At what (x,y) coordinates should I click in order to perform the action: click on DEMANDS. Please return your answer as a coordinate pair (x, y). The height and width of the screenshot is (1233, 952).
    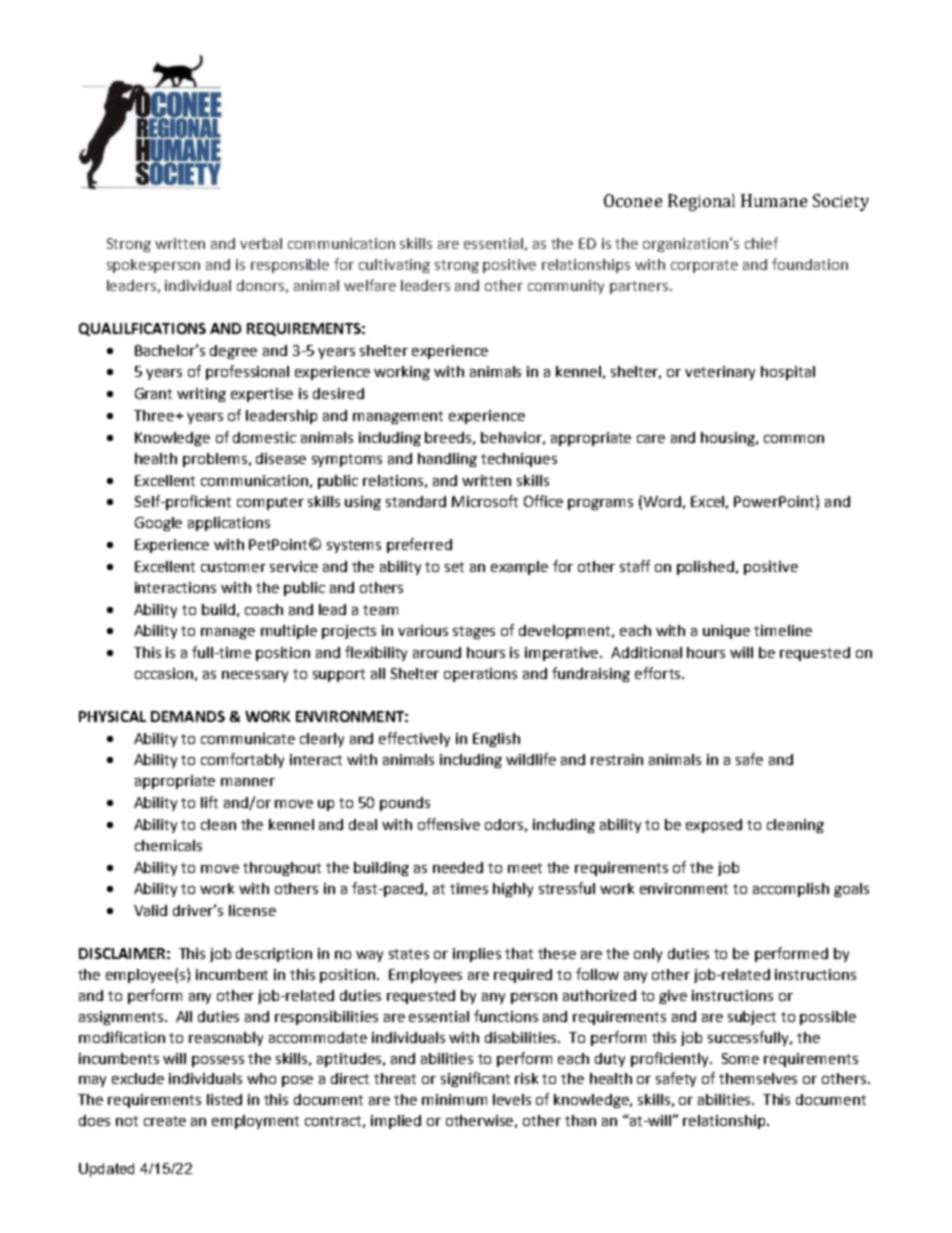
    Looking at the image, I should click on (188, 716).
